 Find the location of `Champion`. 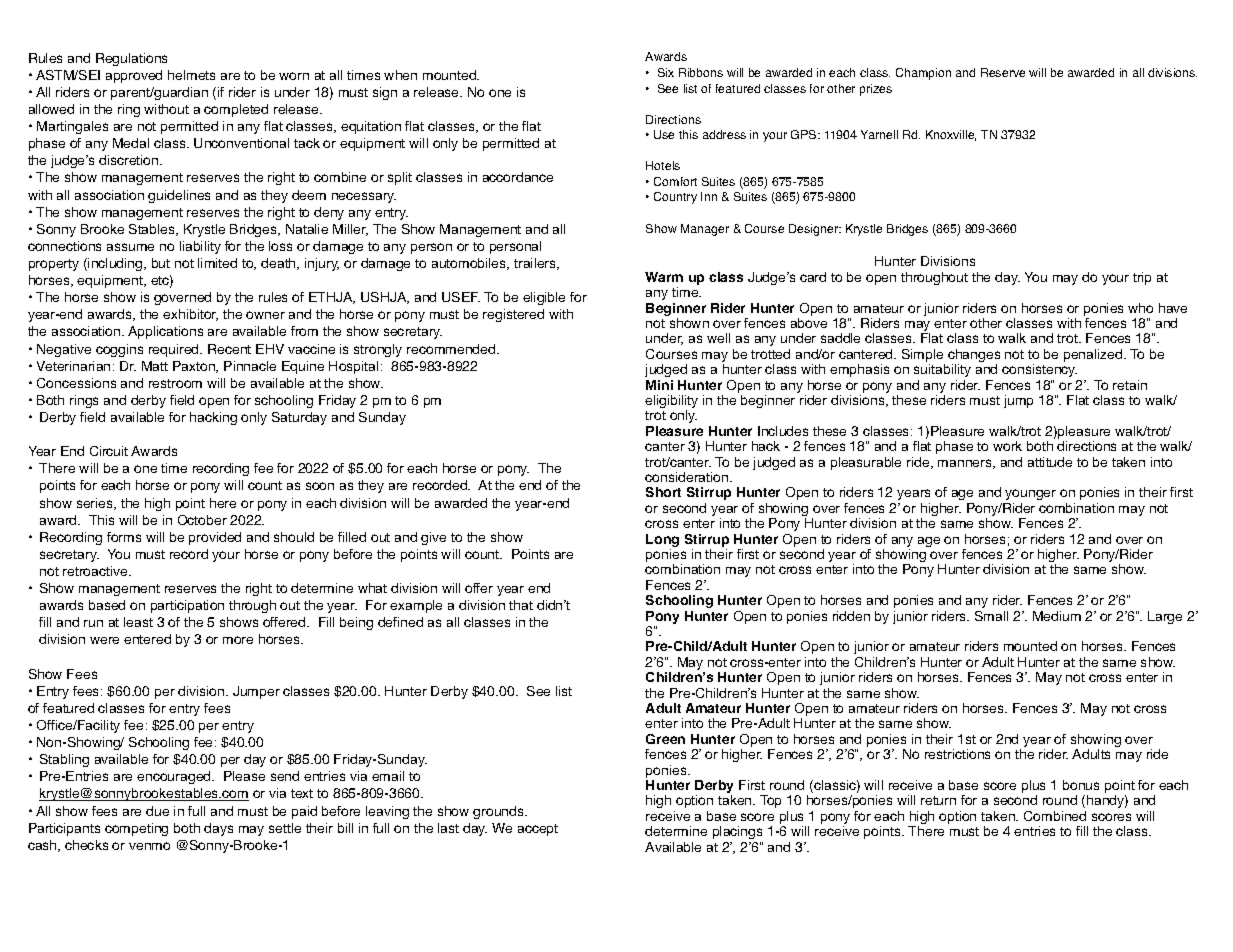

Champion is located at coordinates (923, 74).
